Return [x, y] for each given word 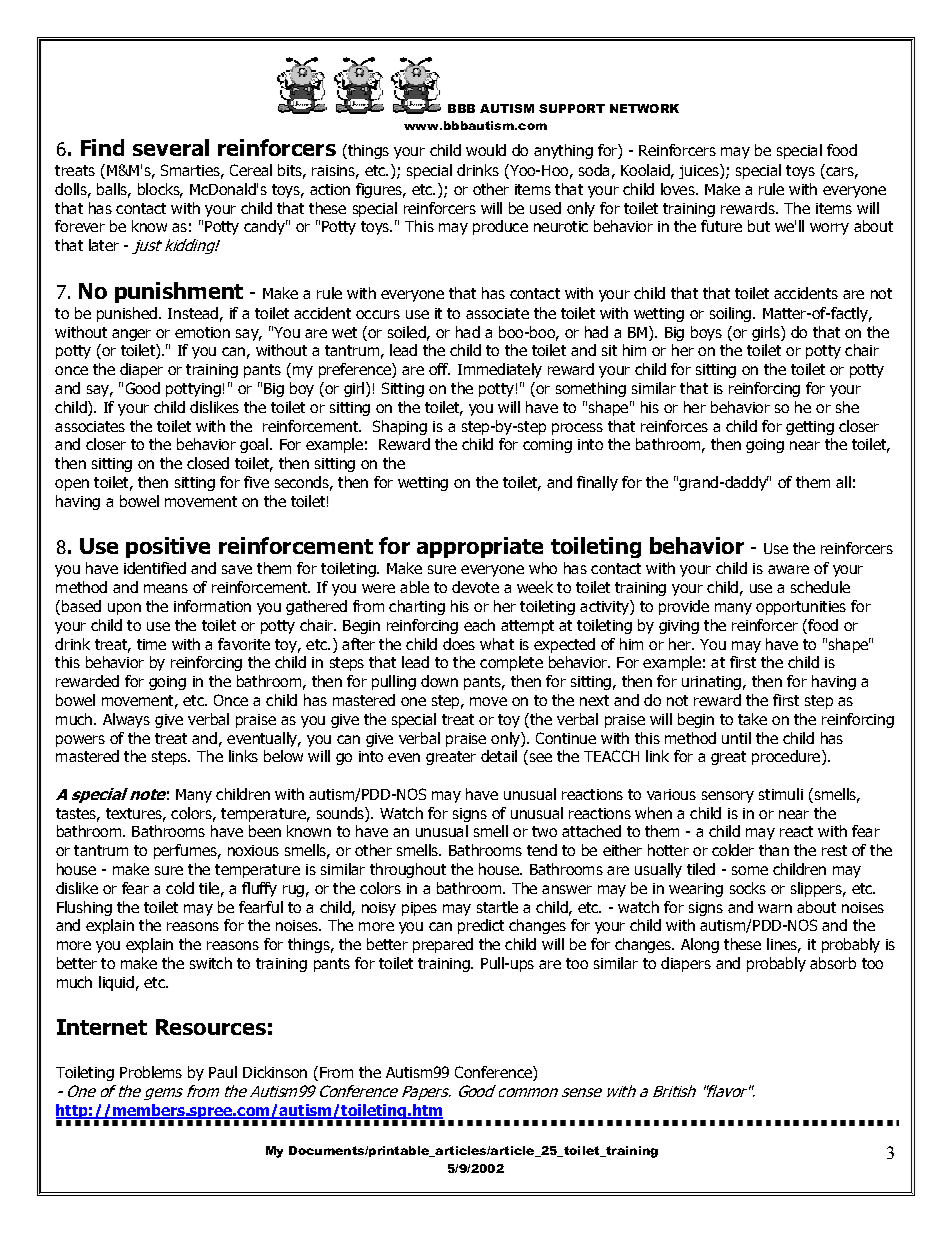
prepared [443, 945]
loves [679, 189]
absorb [833, 963]
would [486, 150]
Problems [151, 1072]
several [171, 147]
